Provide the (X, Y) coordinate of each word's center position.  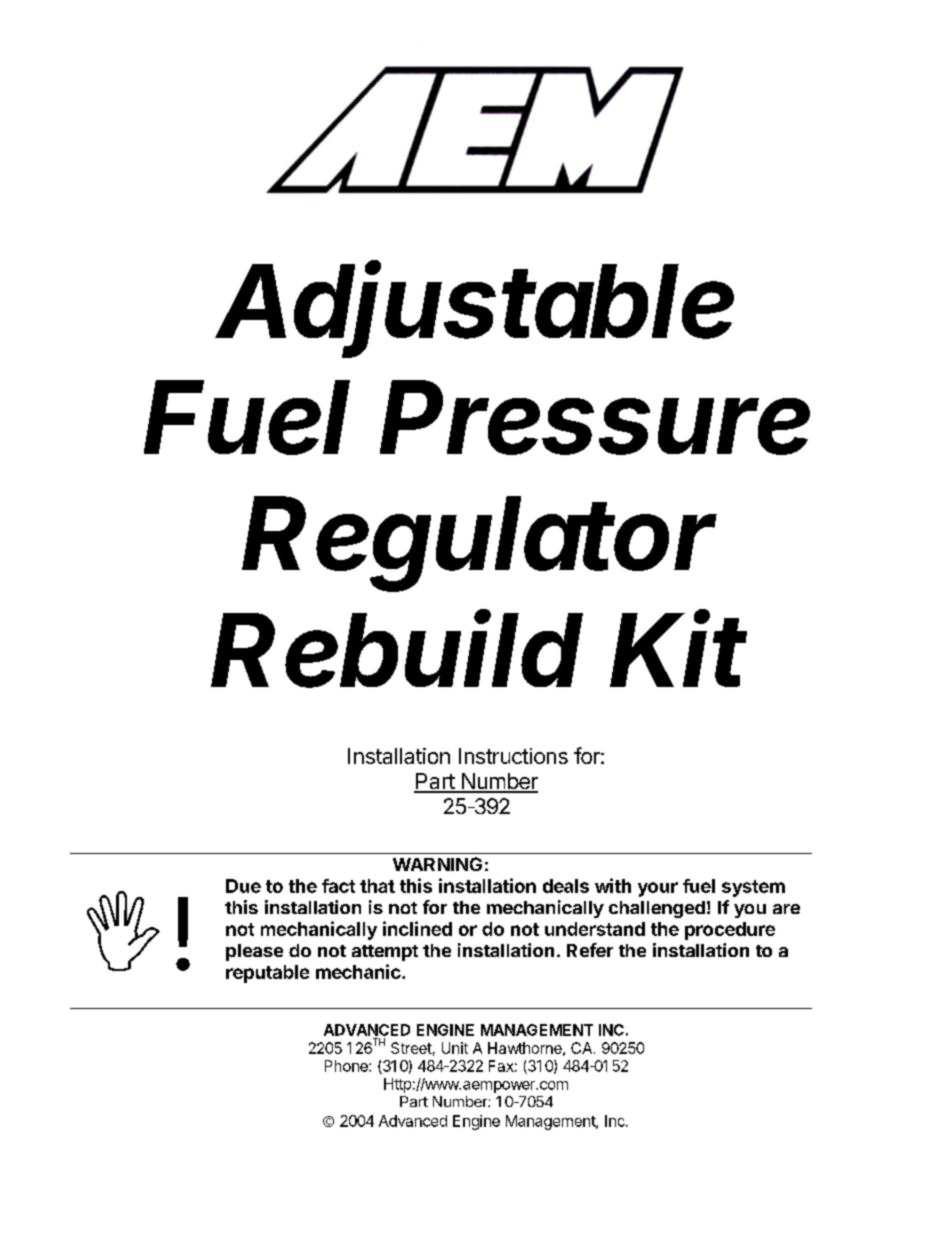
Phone (347, 1066)
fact (338, 886)
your (658, 889)
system (753, 888)
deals (566, 886)
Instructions (513, 756)
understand (595, 929)
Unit (455, 1048)
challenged (657, 909)
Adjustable (475, 310)
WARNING (437, 864)
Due (243, 886)
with (613, 885)
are (786, 909)
